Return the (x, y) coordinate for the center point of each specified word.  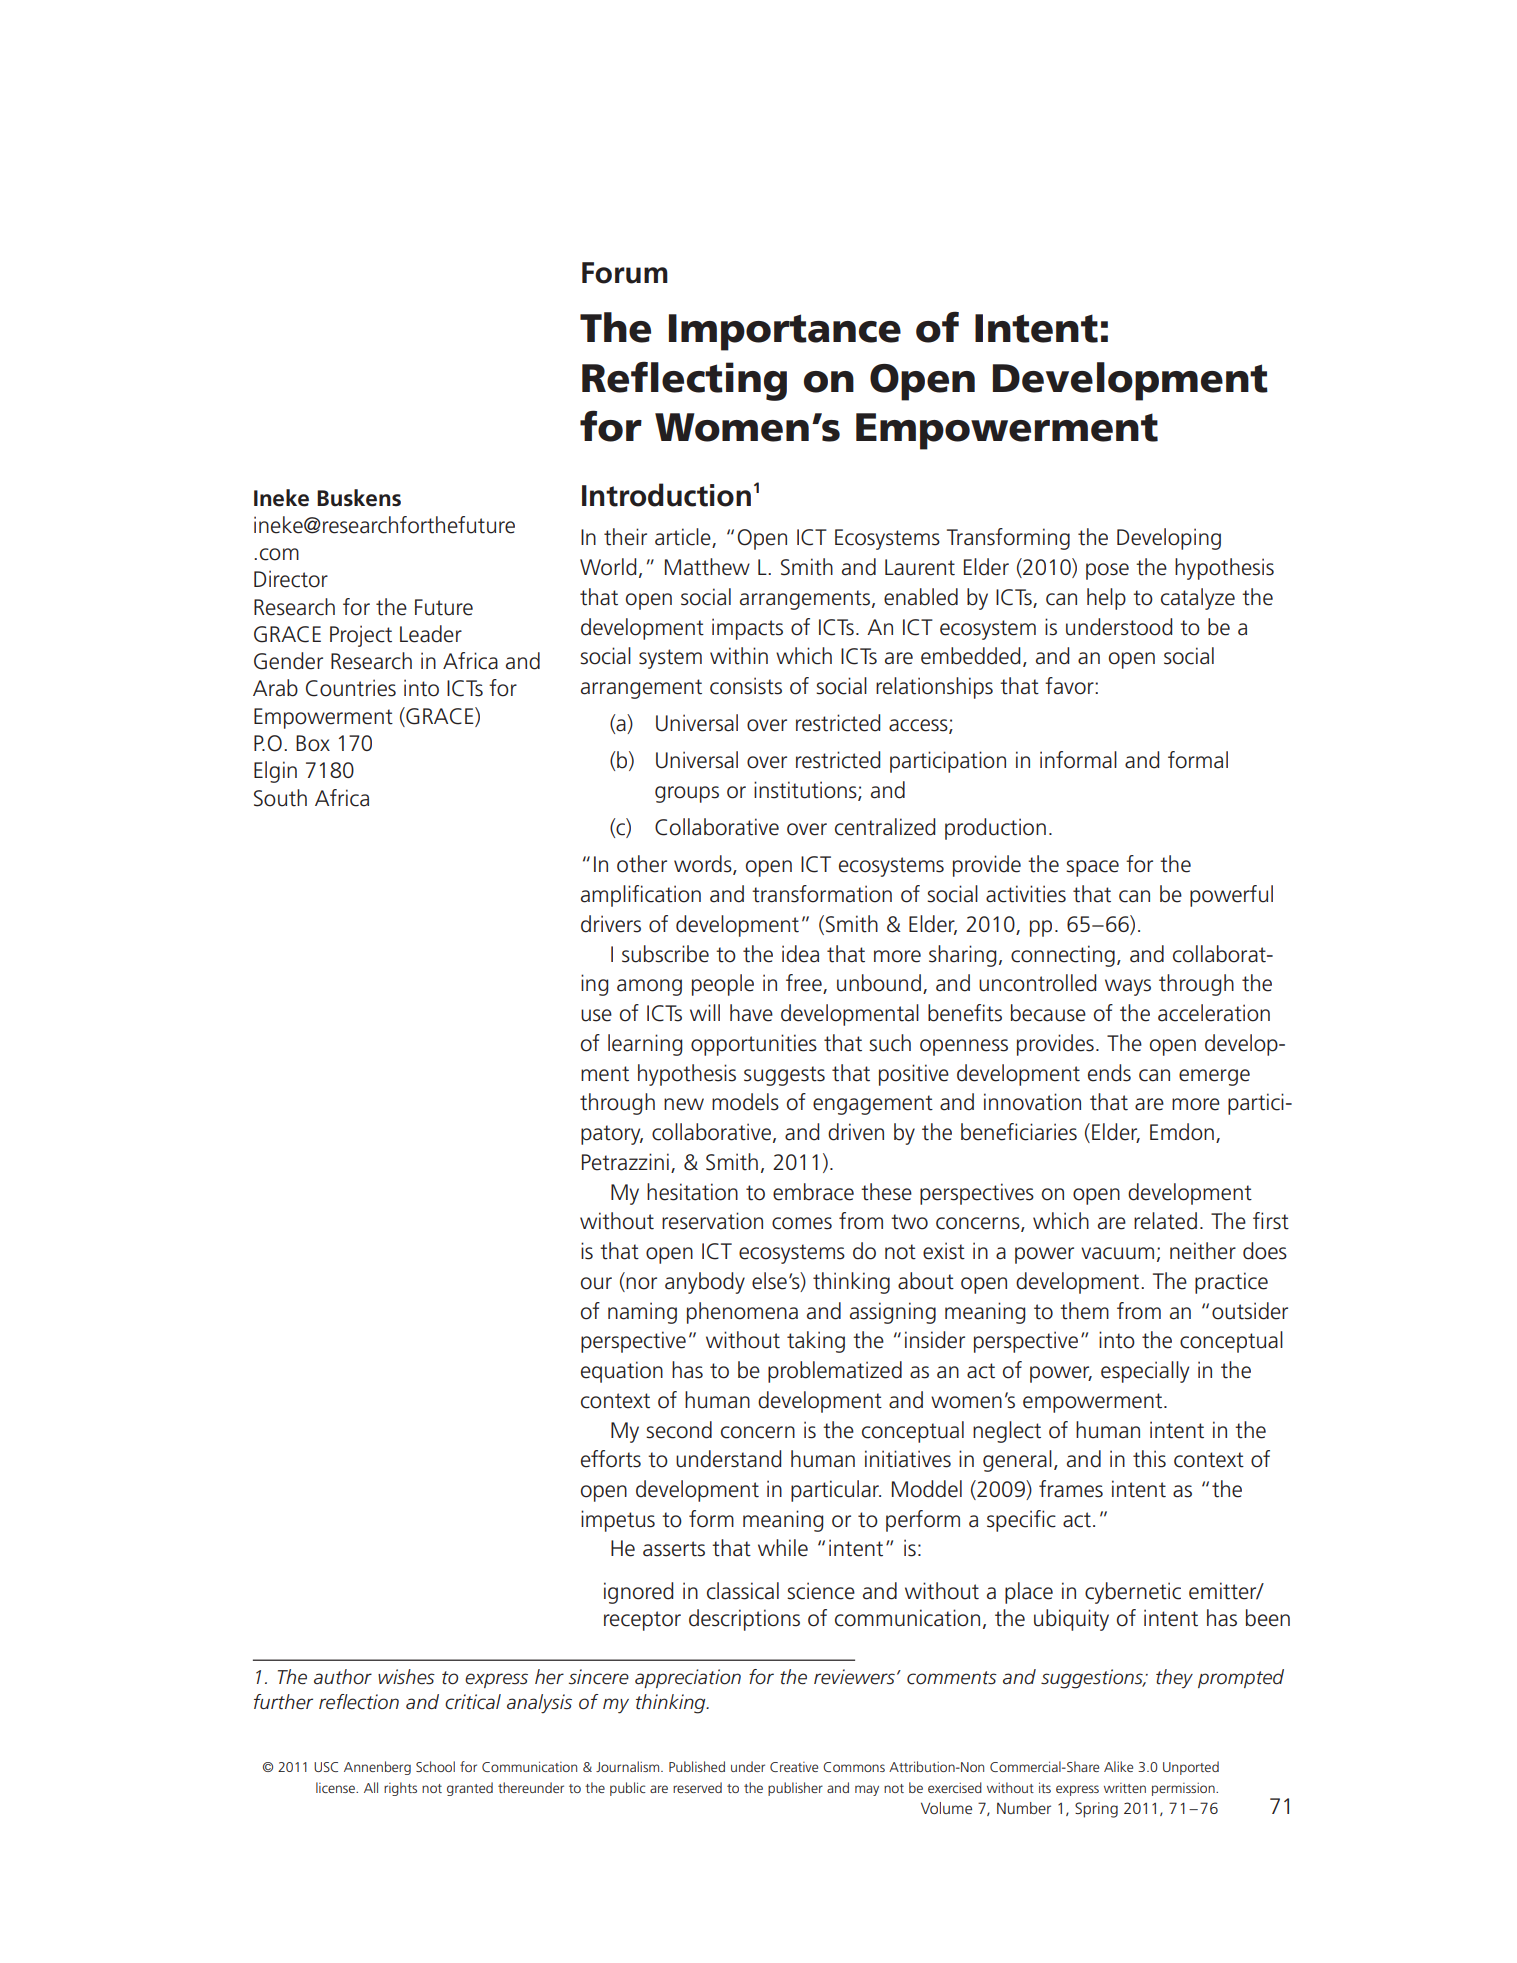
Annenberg (377, 1768)
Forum (625, 273)
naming (642, 1313)
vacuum (1117, 1253)
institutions (806, 791)
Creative (794, 1767)
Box (313, 743)
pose (1107, 571)
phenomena (742, 1313)
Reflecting (684, 381)
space (1092, 868)
